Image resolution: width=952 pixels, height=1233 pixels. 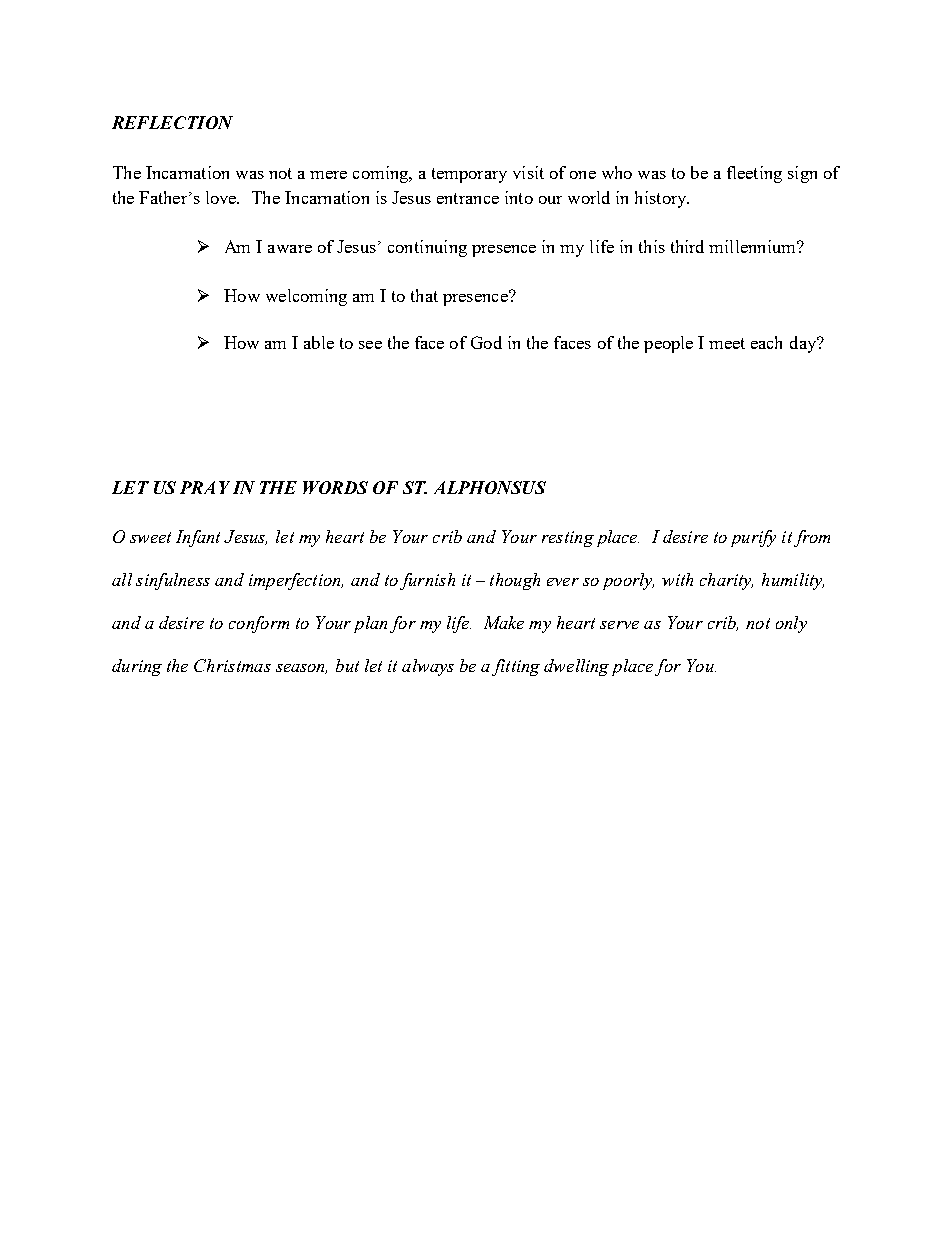 I want to click on REFLECTION, so click(x=172, y=122).
